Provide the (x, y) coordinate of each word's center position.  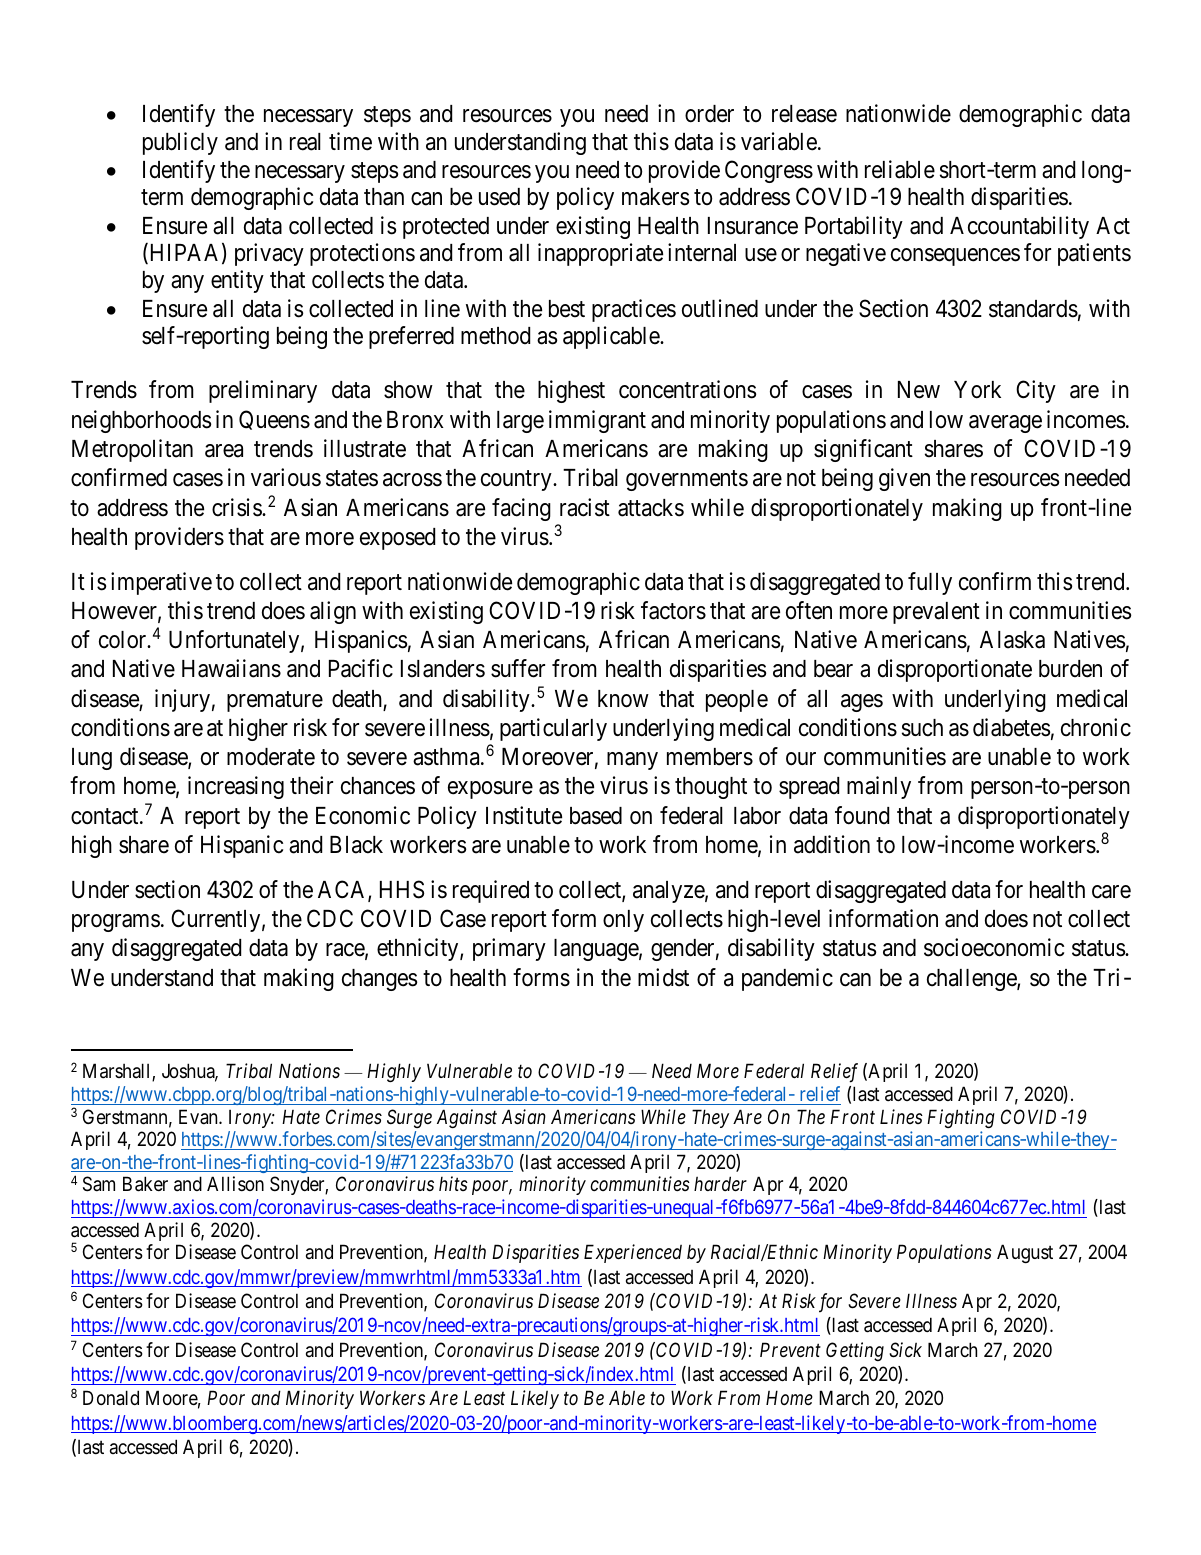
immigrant (597, 421)
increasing (236, 787)
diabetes (1011, 727)
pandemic (787, 979)
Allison (235, 1183)
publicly (180, 143)
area (224, 451)
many (632, 761)
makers (655, 197)
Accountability (1019, 227)
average (1005, 424)
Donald (111, 1398)
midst (663, 977)
